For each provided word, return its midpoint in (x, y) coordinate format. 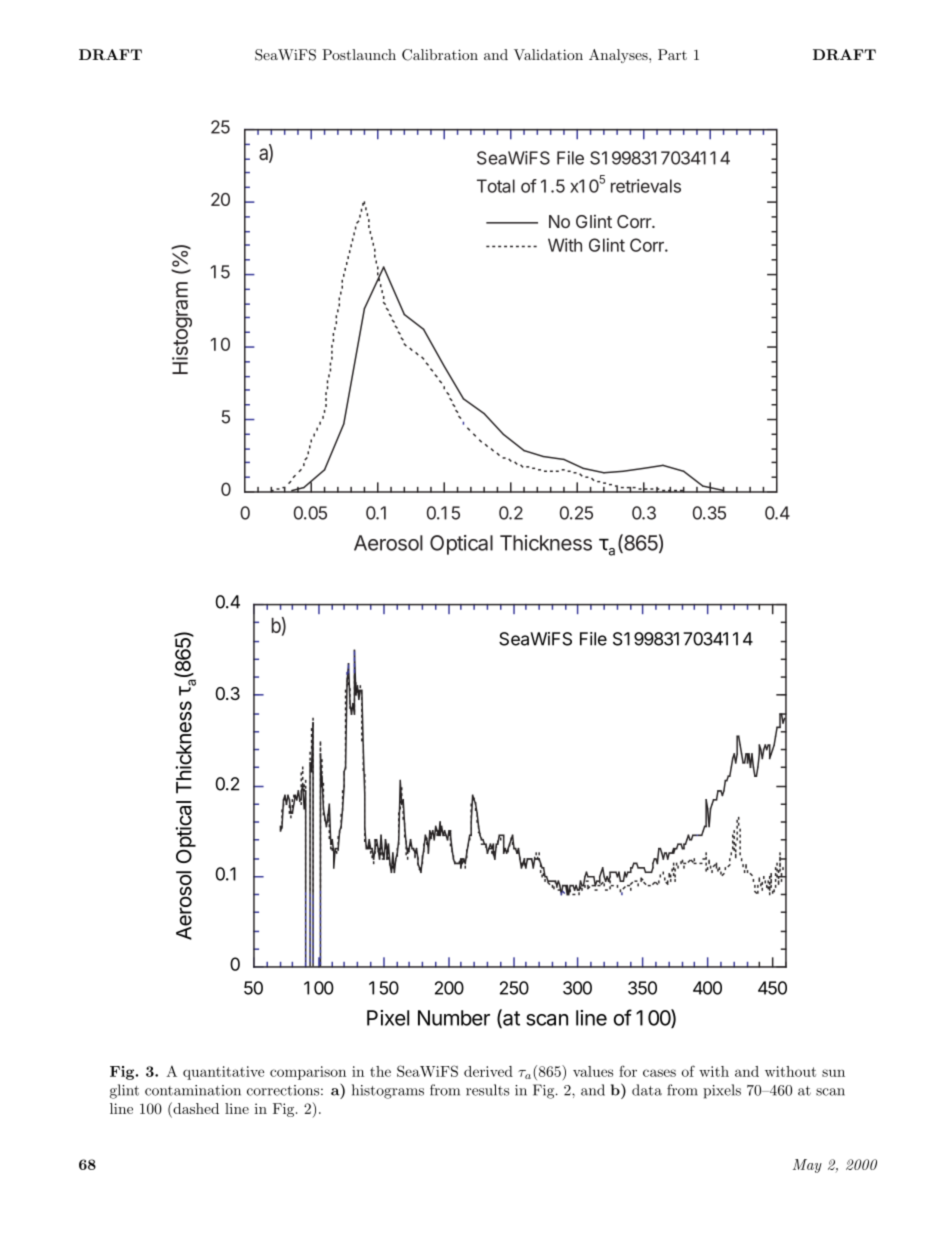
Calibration (440, 55)
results (487, 1090)
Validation (548, 54)
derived (488, 1071)
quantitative (223, 1073)
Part (672, 54)
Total (496, 186)
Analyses (619, 56)
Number (454, 1018)
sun (833, 1073)
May (807, 1166)
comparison (308, 1073)
